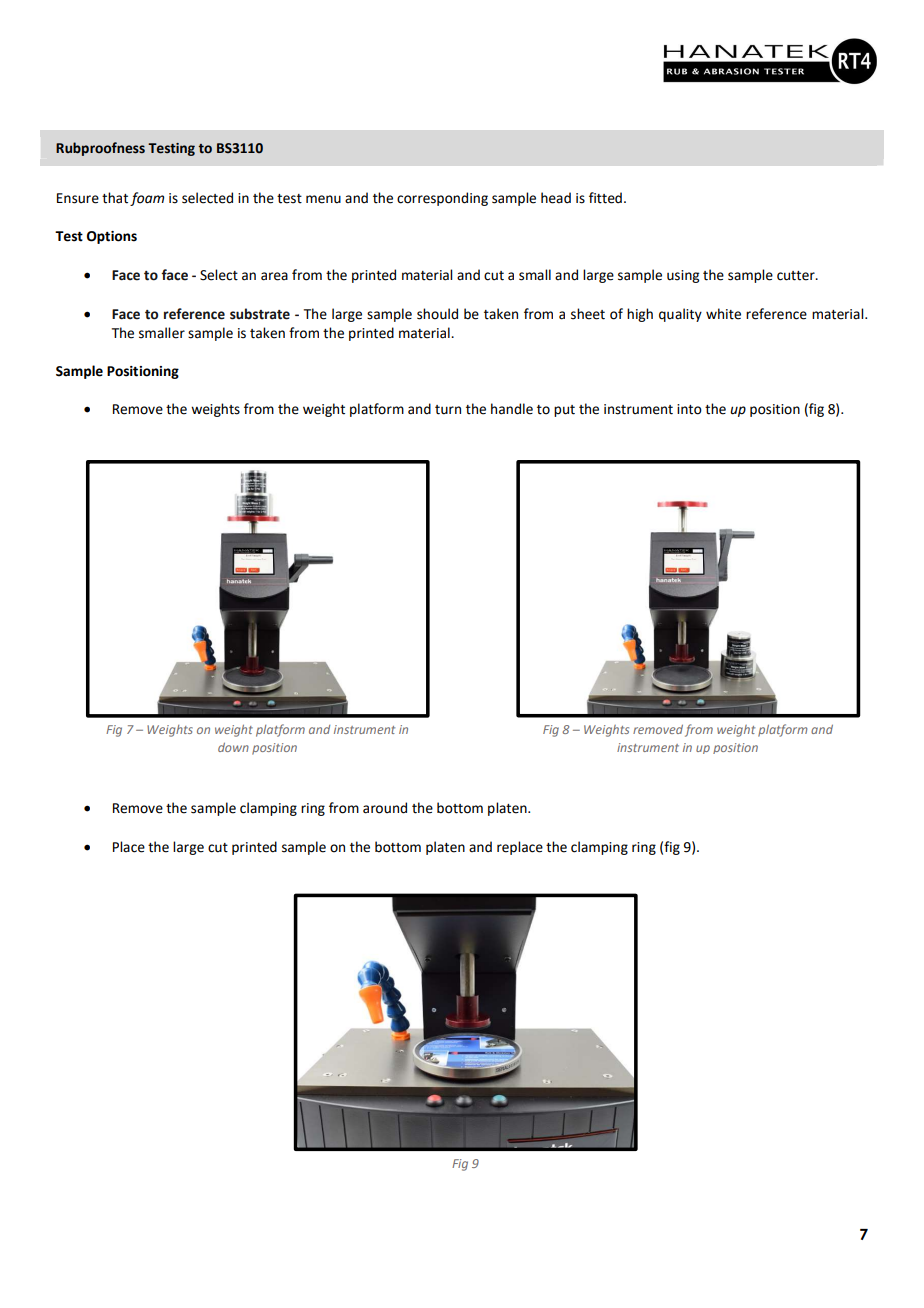 The height and width of the page is (1308, 924). Describe the element at coordinates (512, 409) in the page. I see `handle` at that location.
